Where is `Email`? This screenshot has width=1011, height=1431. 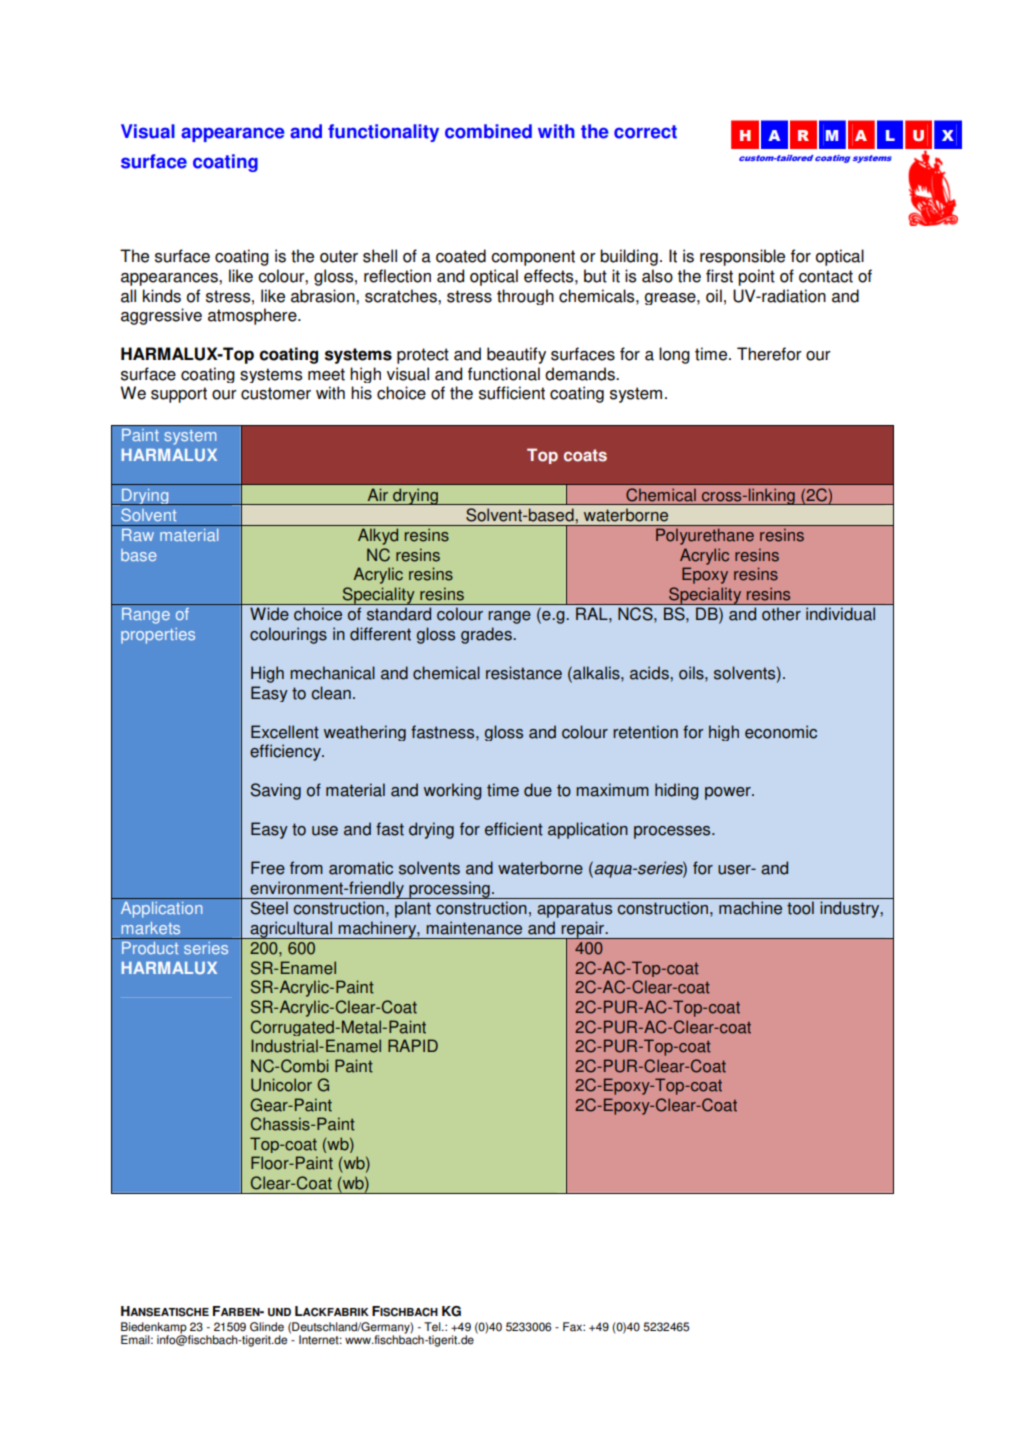
Email is located at coordinates (136, 1340).
